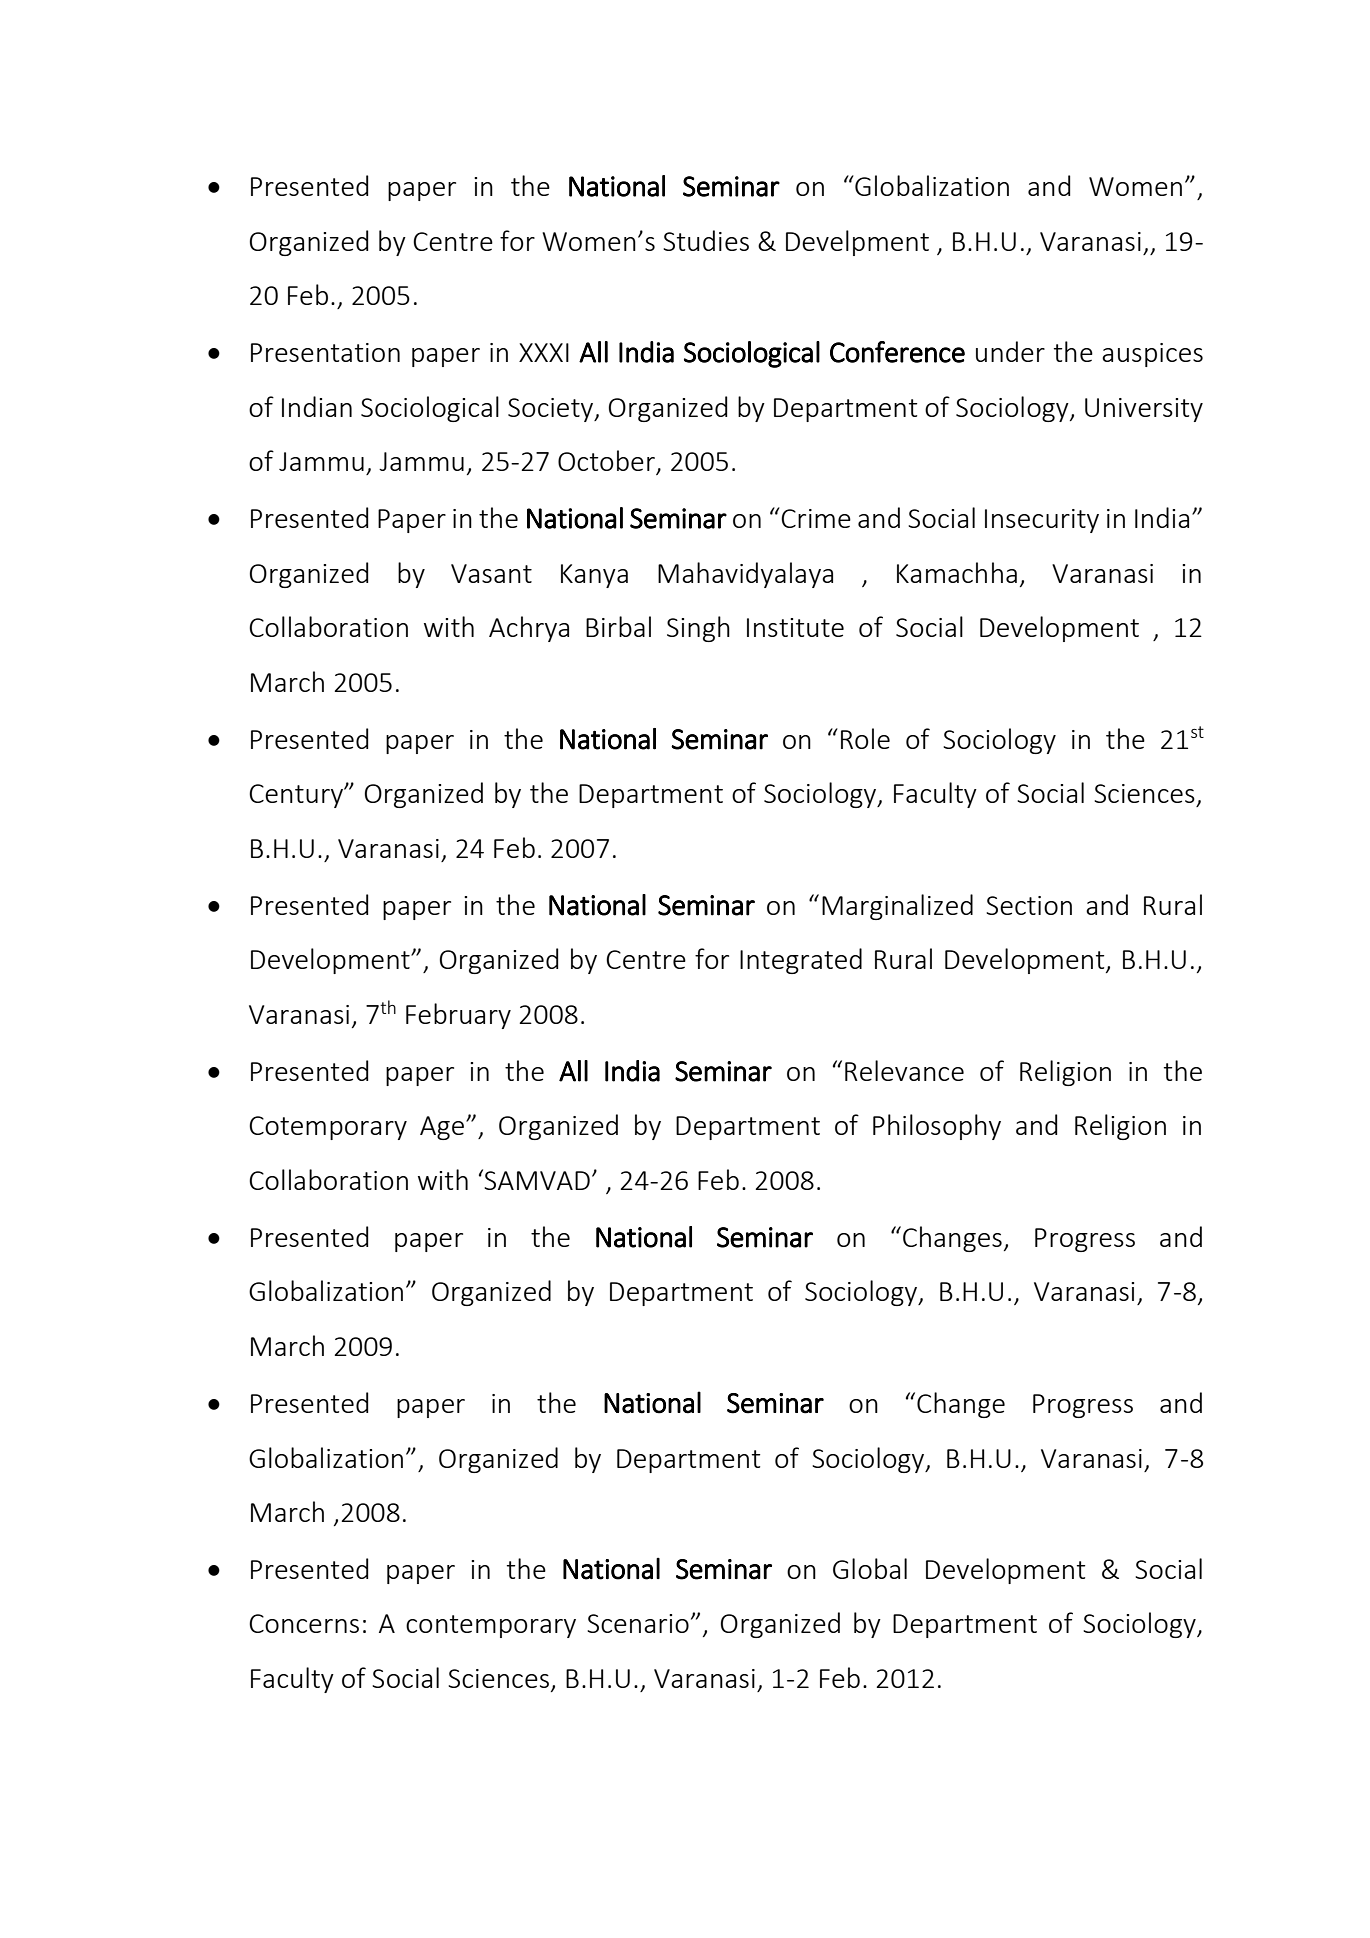 This screenshot has width=1370, height=1938. What do you see at coordinates (937, 1127) in the screenshot?
I see `Philosophy` at bounding box center [937, 1127].
